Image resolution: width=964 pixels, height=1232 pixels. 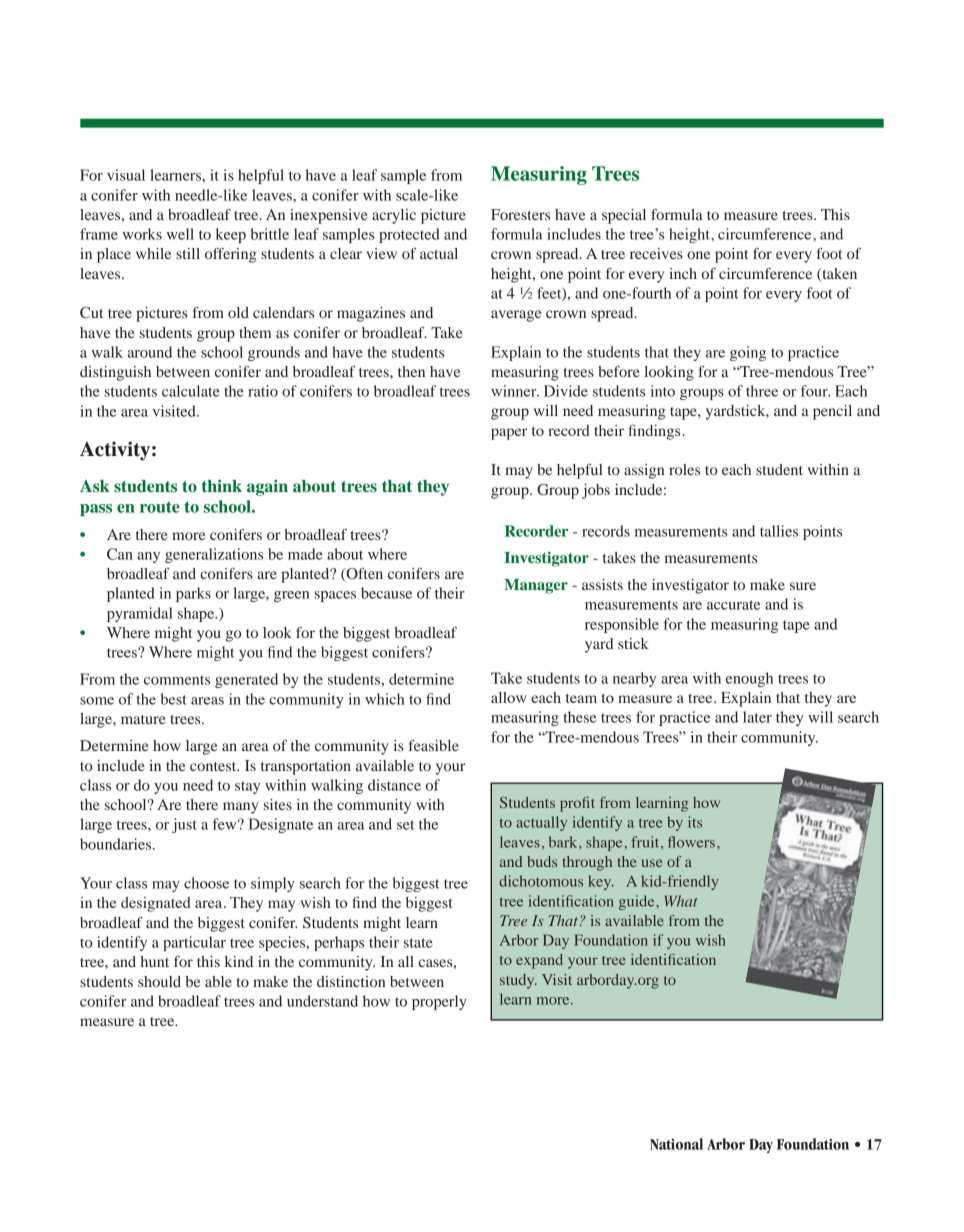 I want to click on paper, so click(x=509, y=434).
